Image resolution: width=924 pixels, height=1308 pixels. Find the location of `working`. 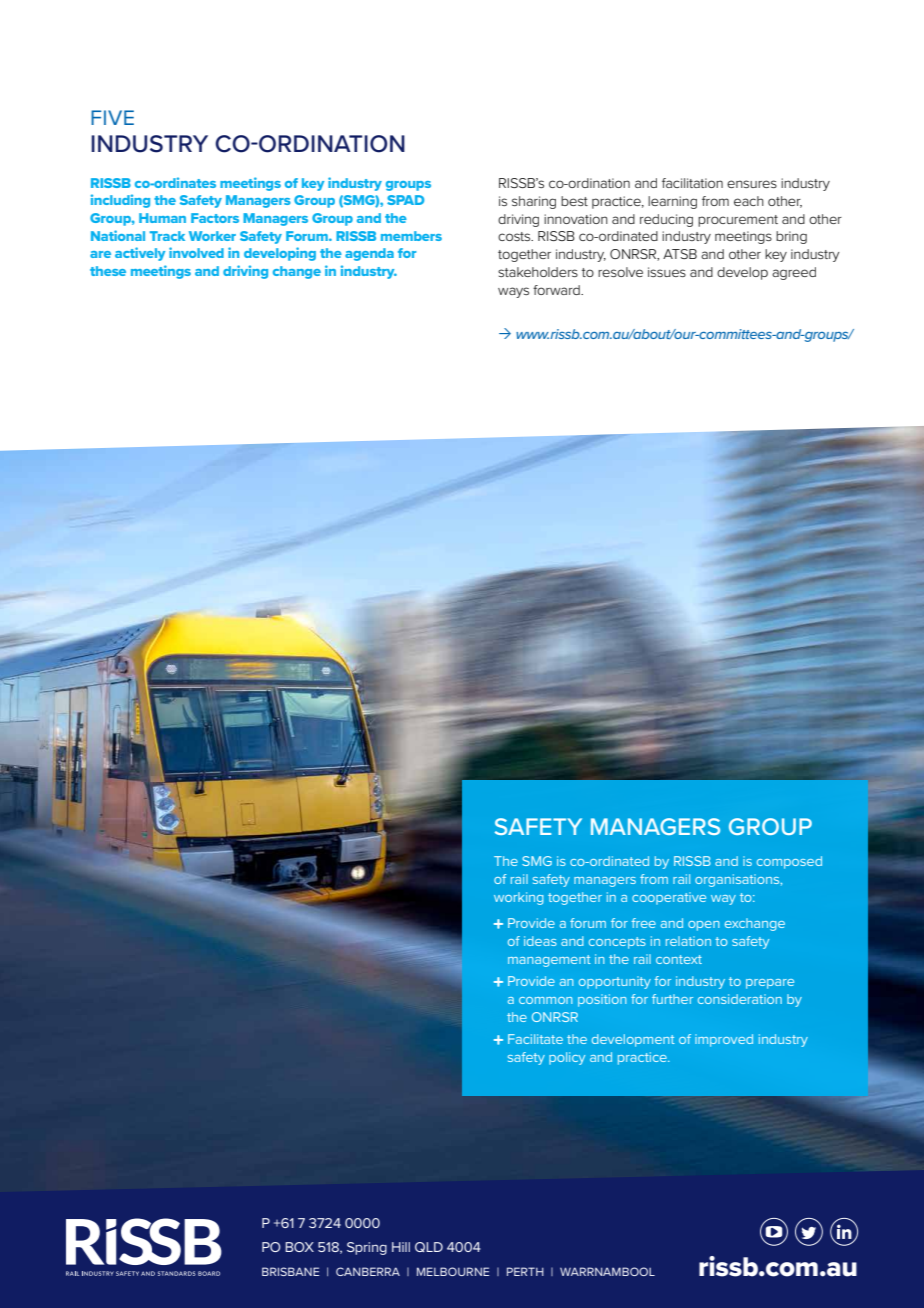

working is located at coordinates (519, 898).
